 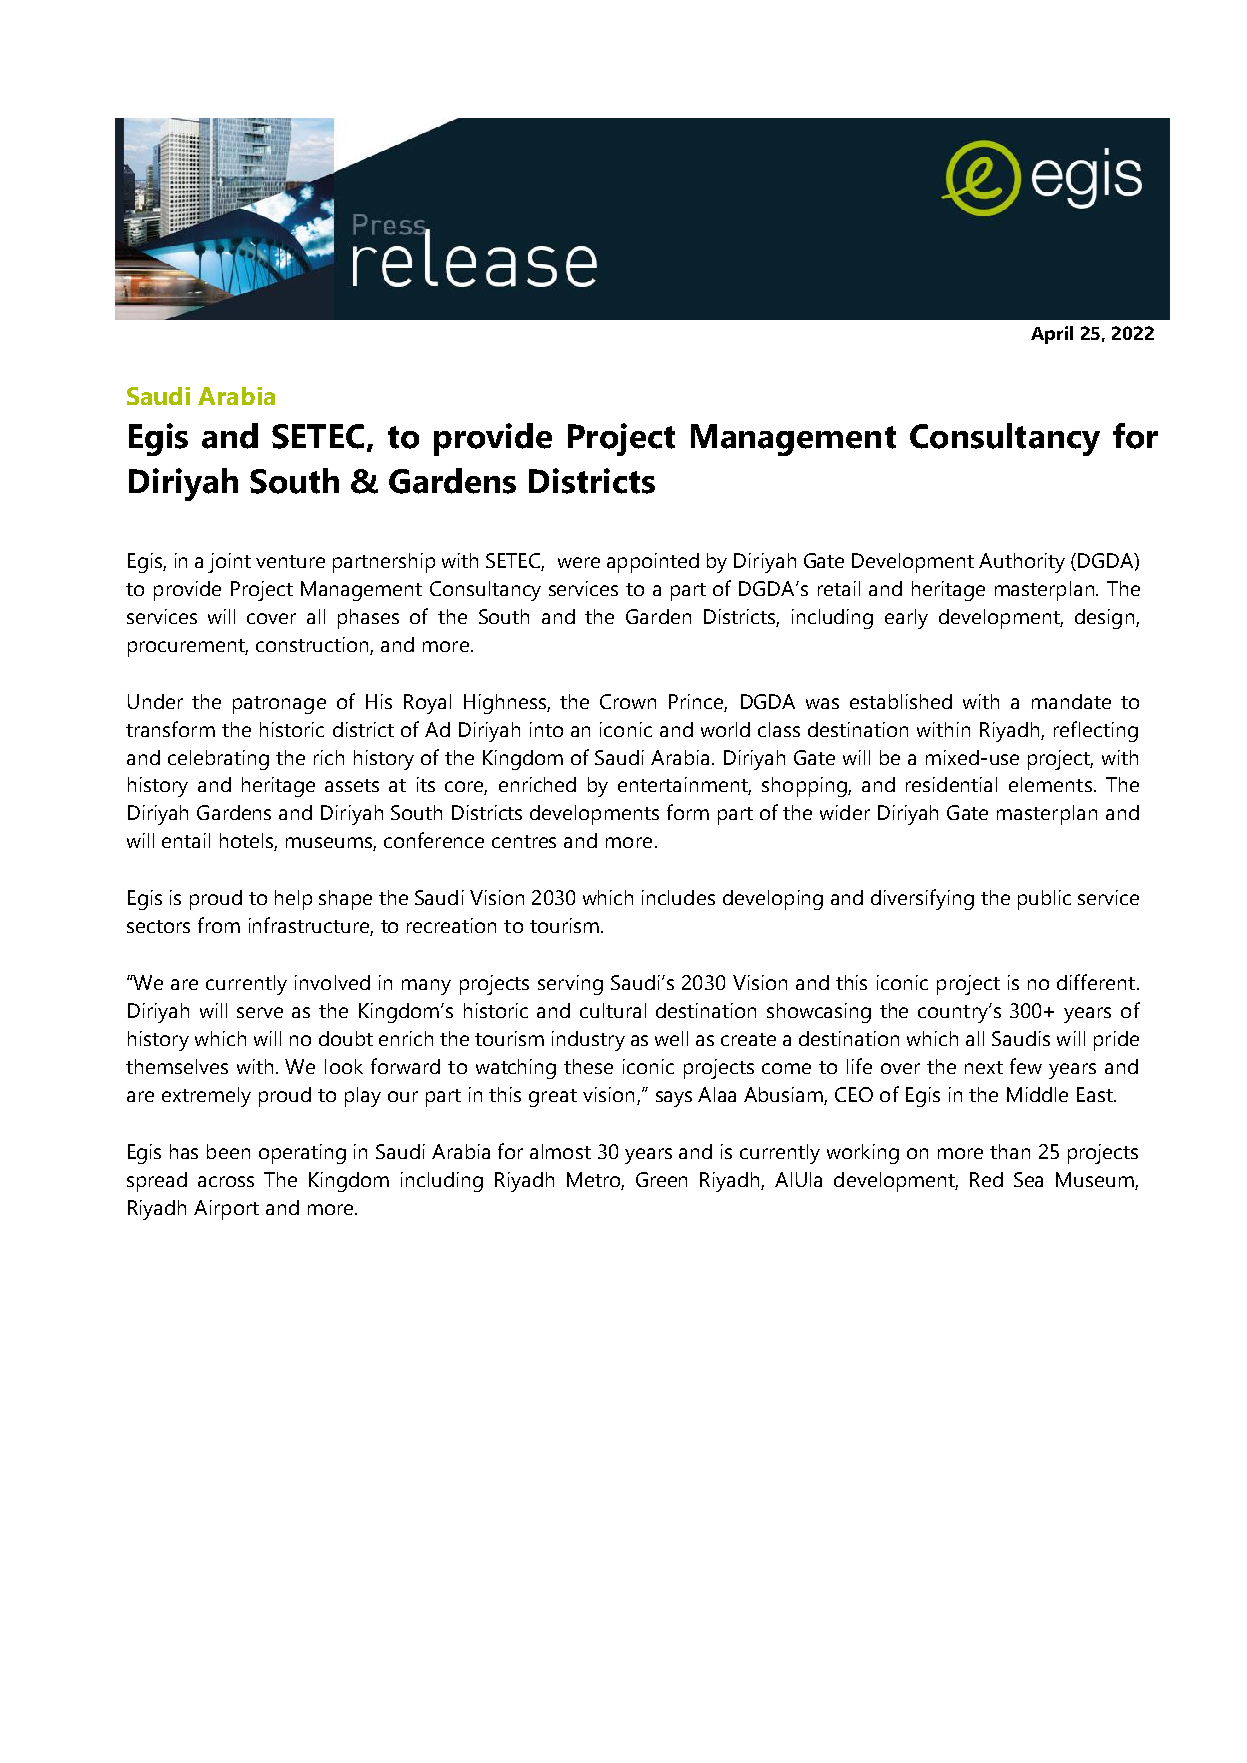 I want to click on entertainment, so click(x=684, y=786).
